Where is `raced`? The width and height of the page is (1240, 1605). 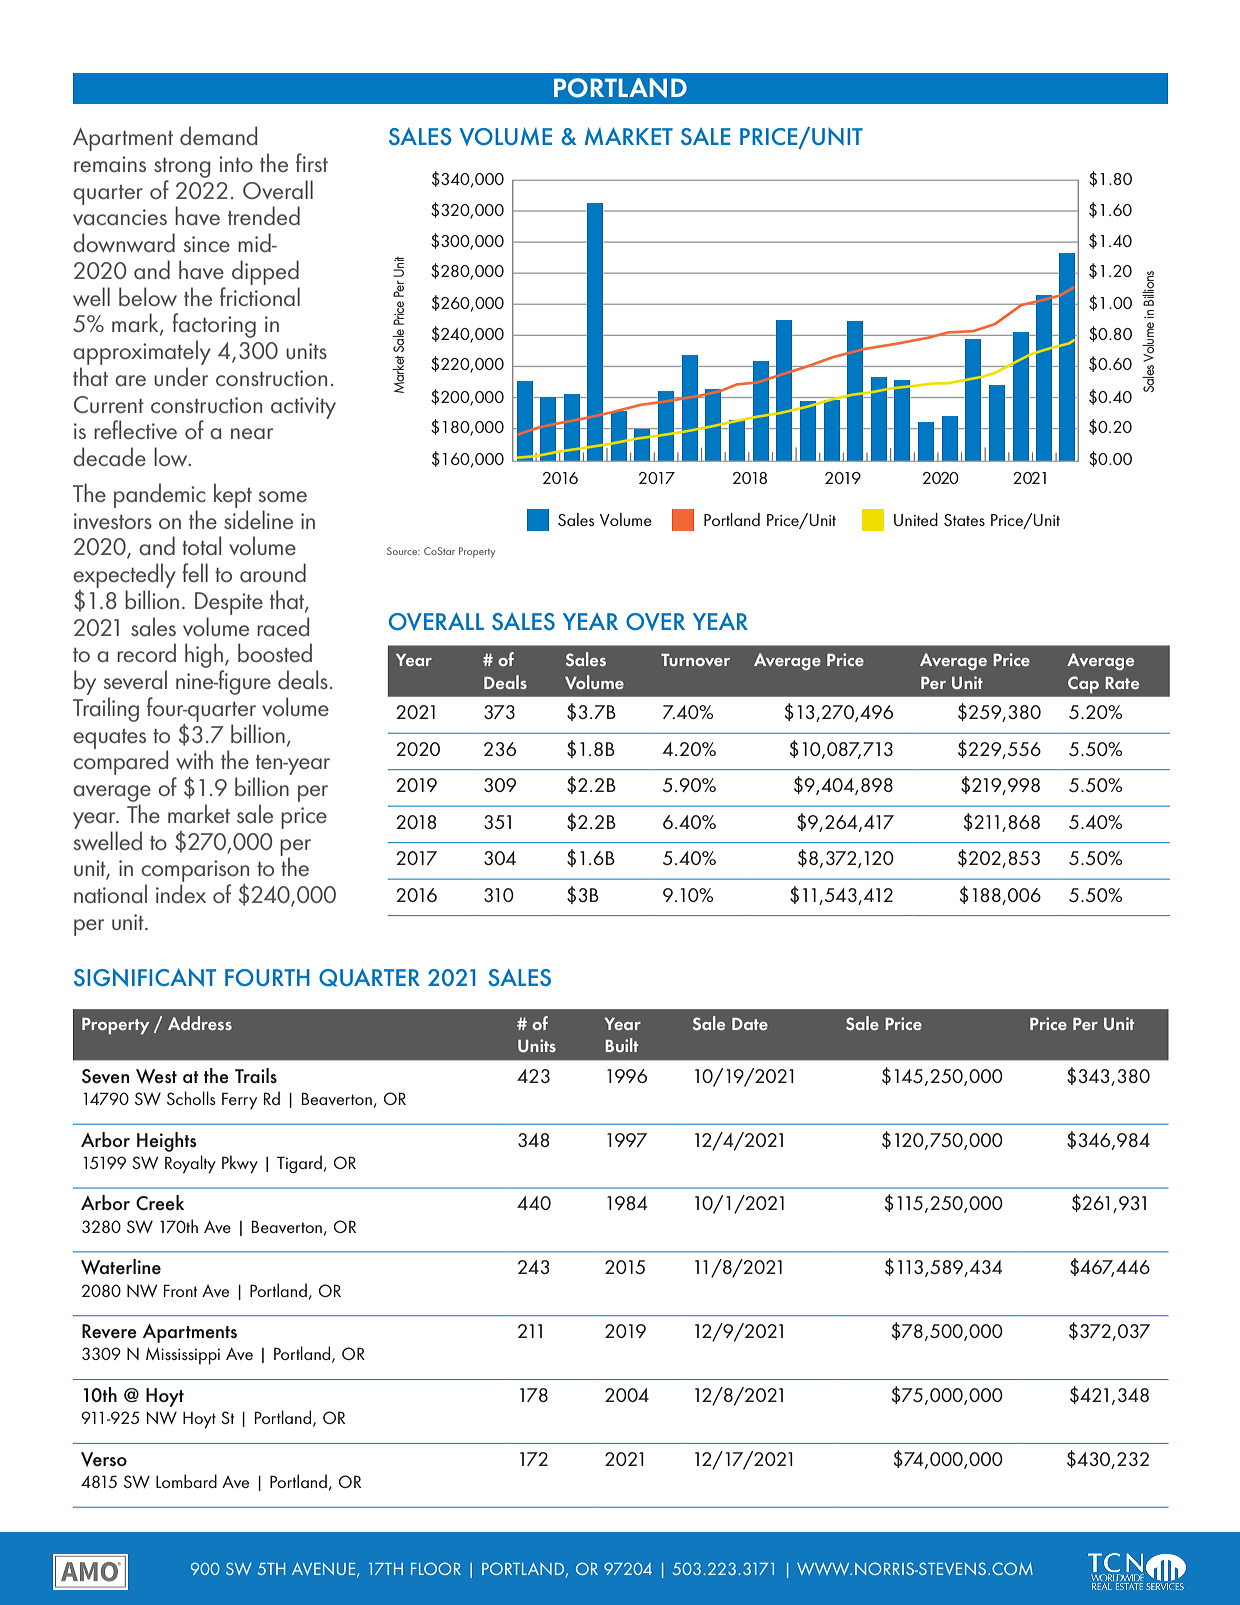 raced is located at coordinates (283, 626).
